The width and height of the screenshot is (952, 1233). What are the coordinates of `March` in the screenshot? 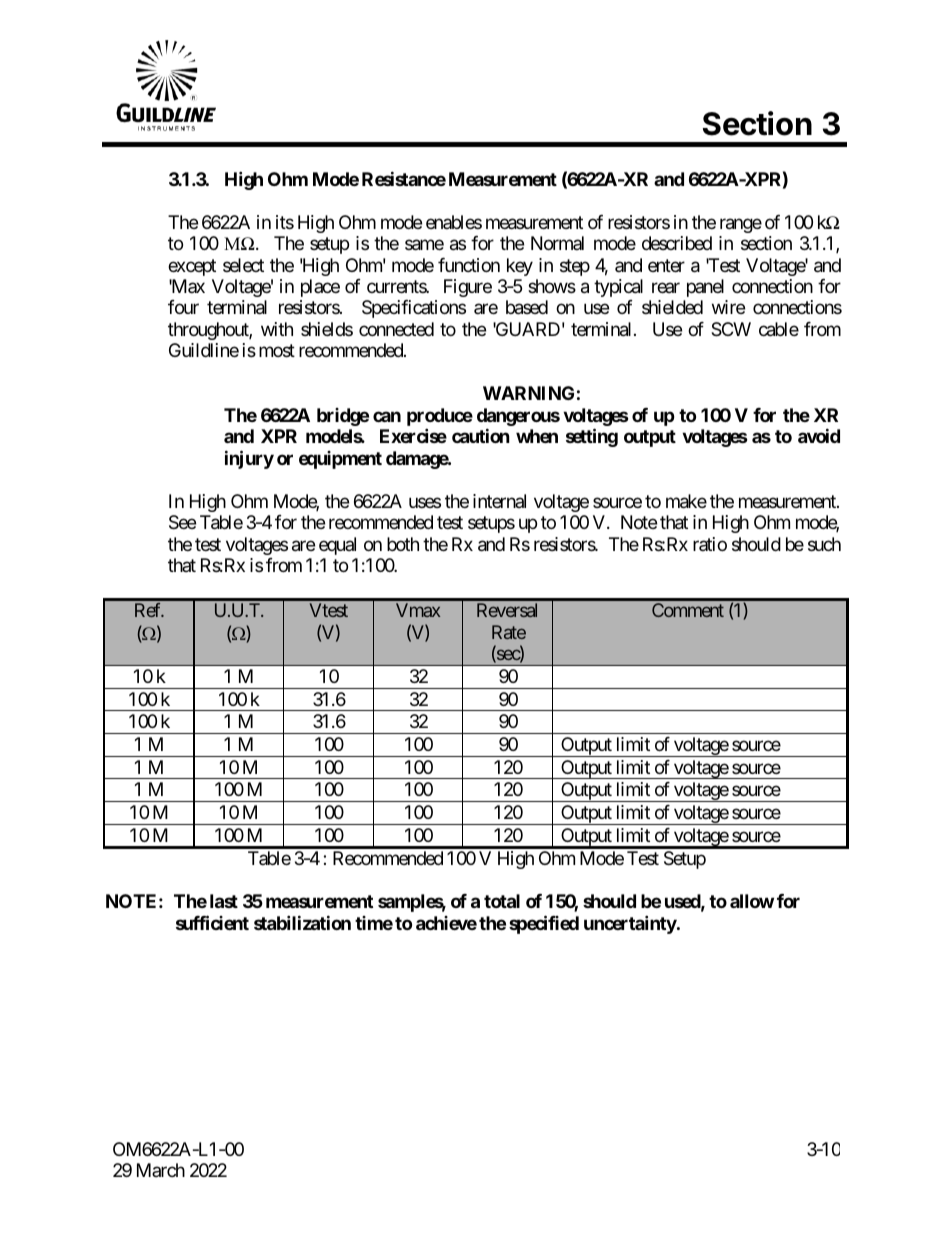 It's located at (161, 1170).
